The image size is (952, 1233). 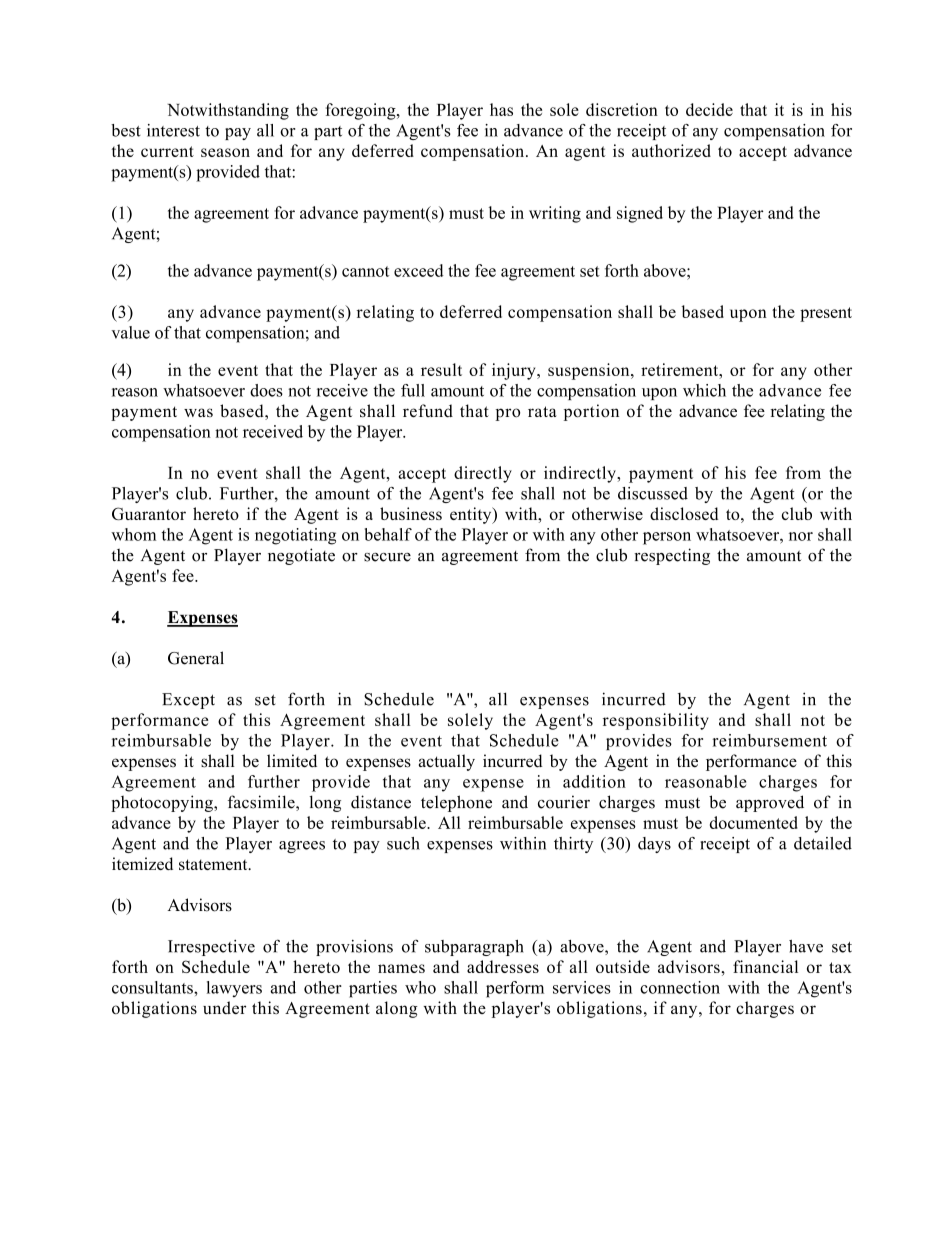 I want to click on has, so click(x=501, y=109).
